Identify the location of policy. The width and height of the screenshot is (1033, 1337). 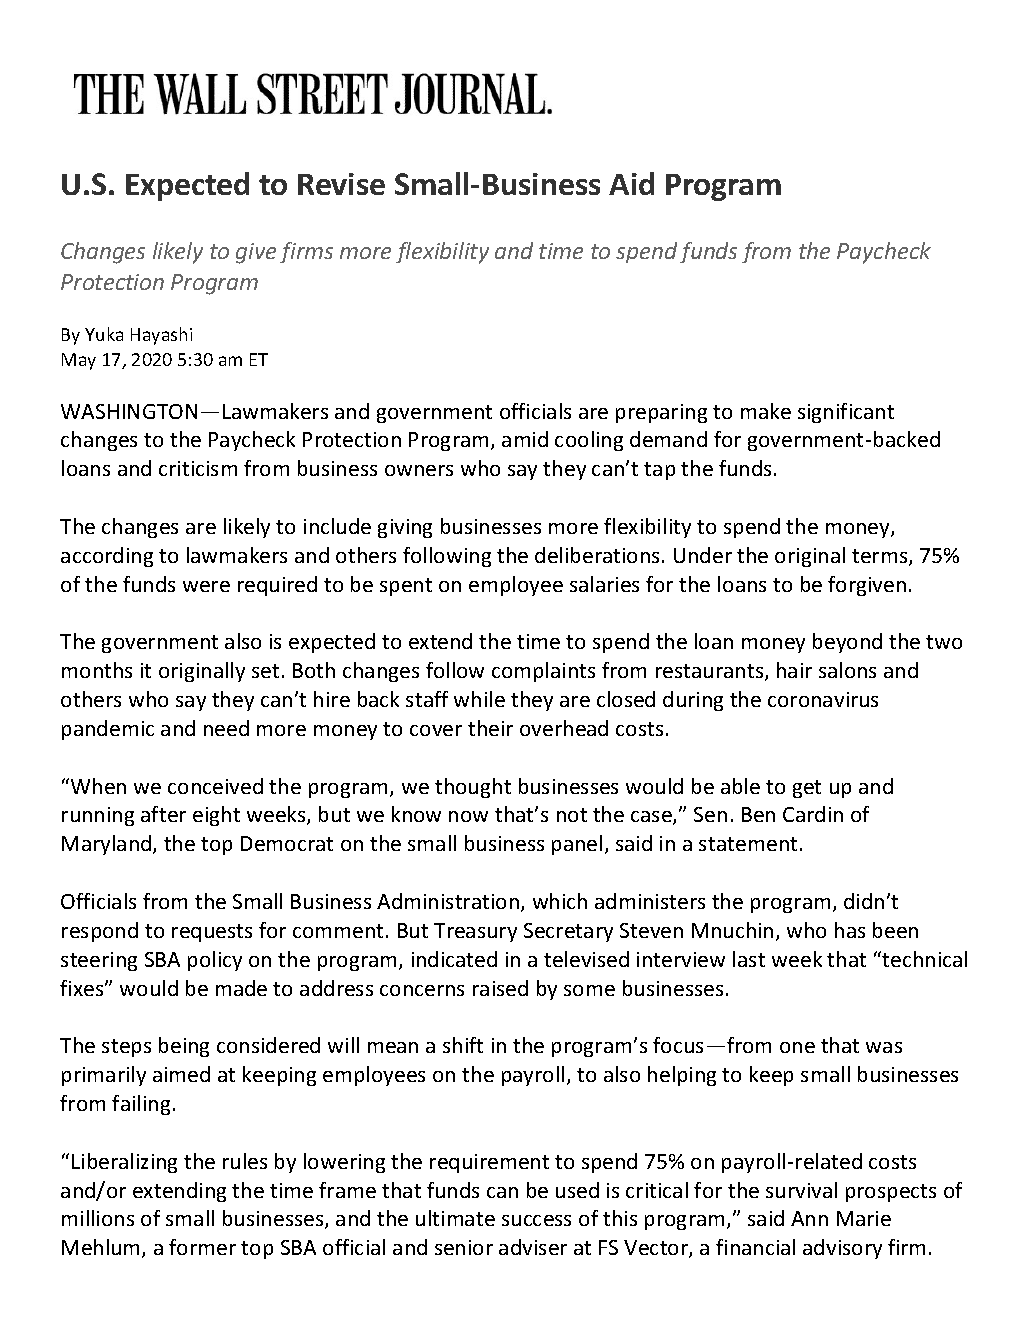
(215, 961).
